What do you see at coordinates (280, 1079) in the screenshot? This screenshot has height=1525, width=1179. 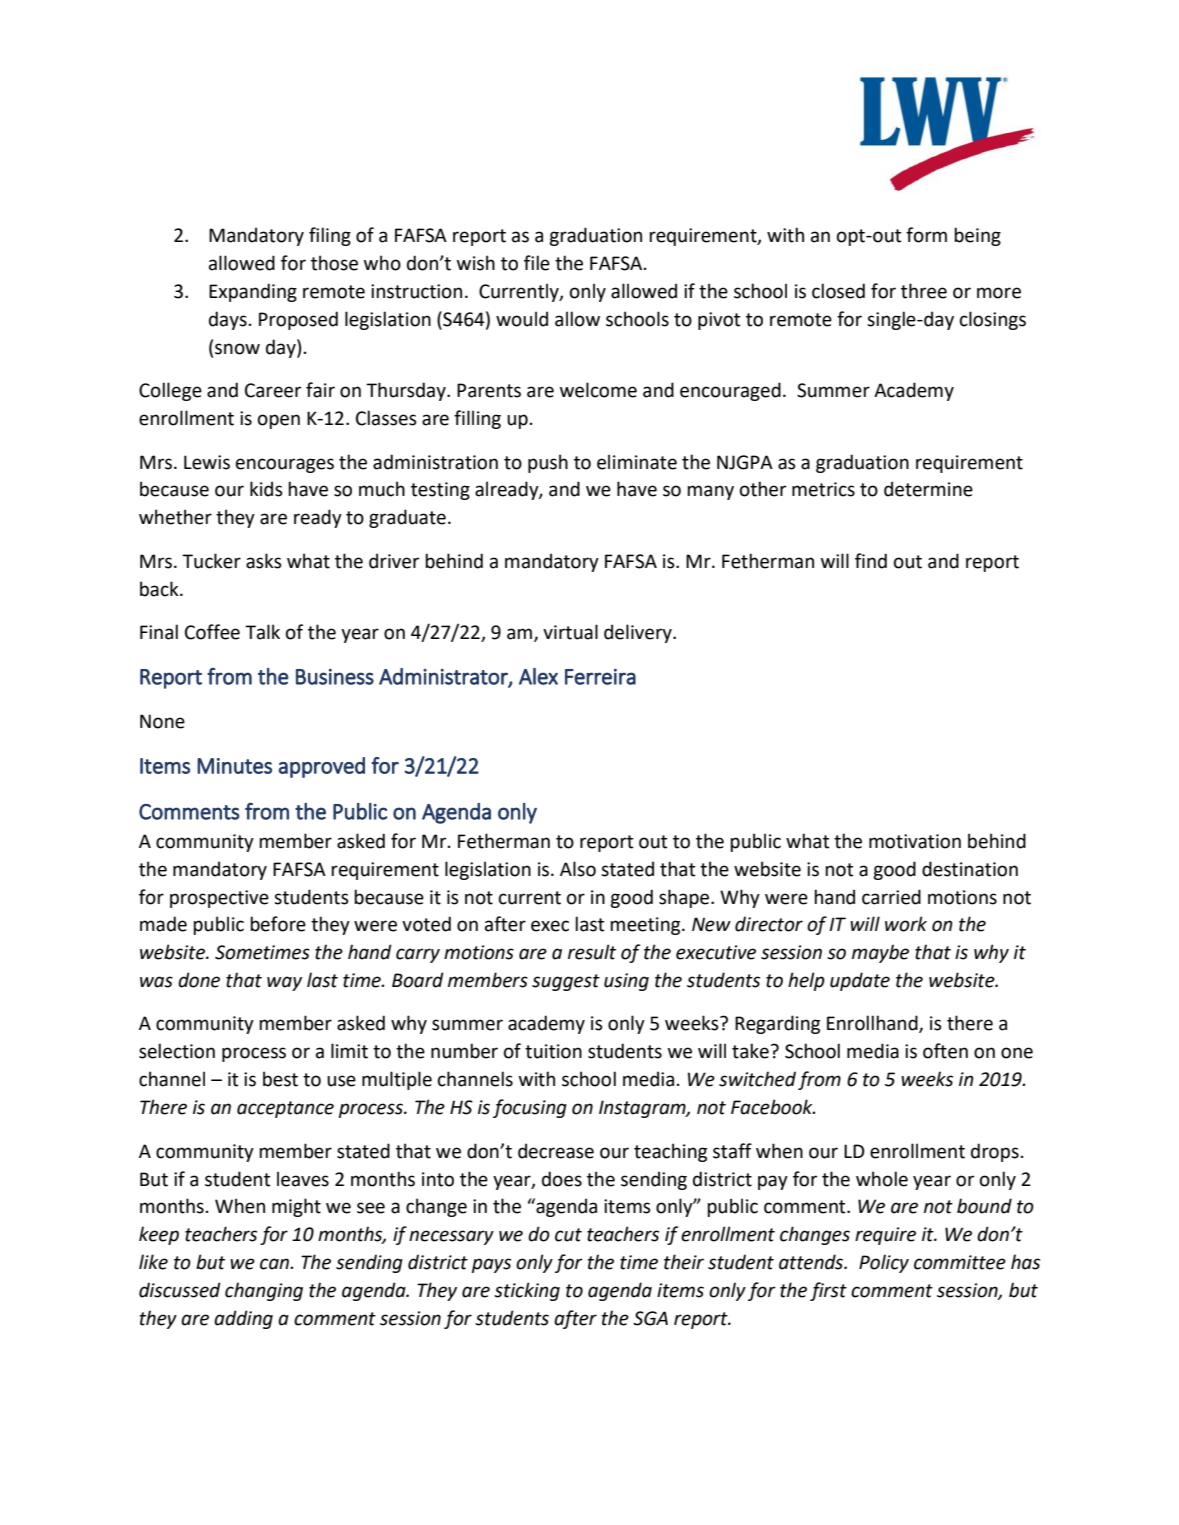 I see `best` at bounding box center [280, 1079].
